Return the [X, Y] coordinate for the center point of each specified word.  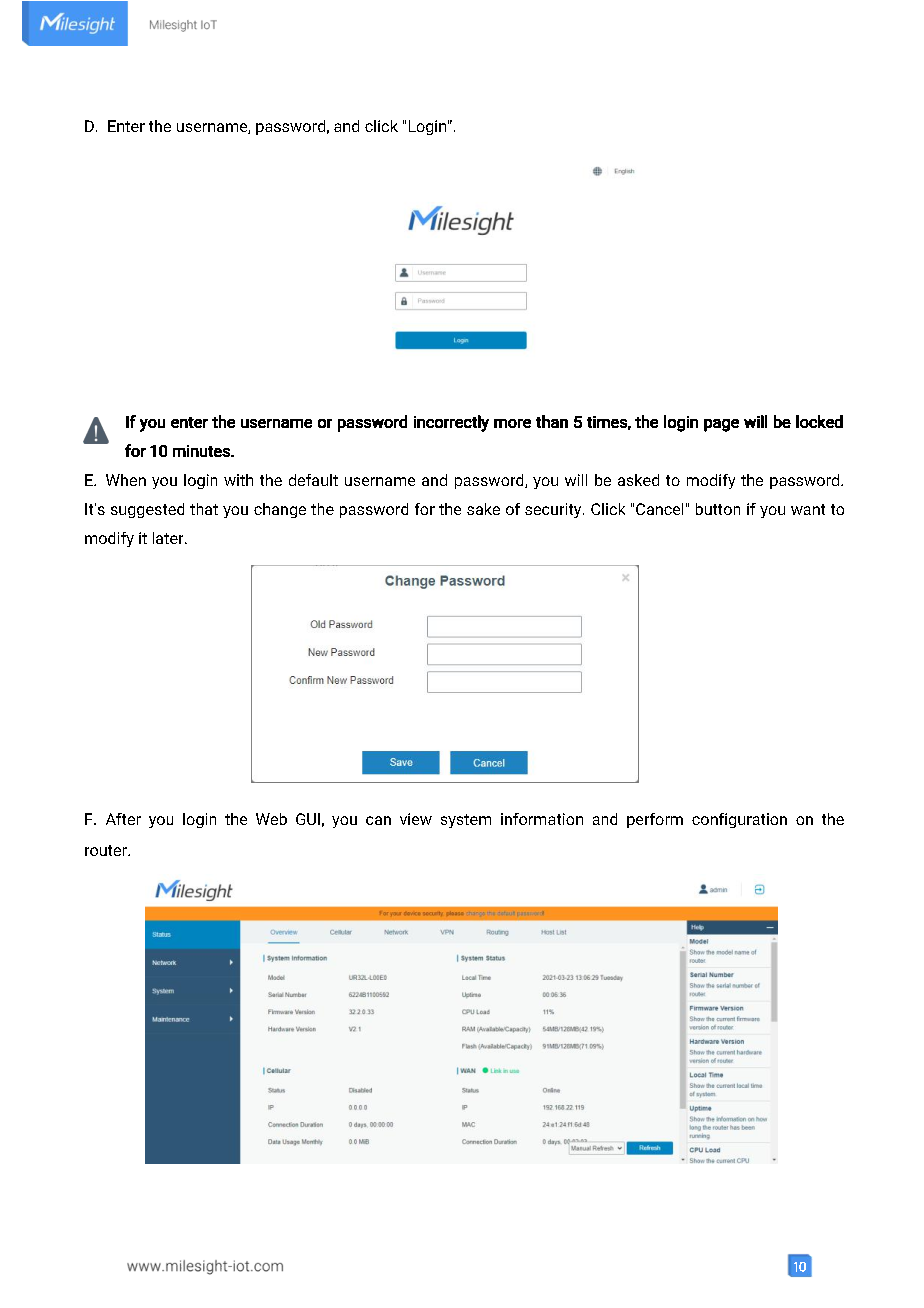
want [808, 509]
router [107, 850]
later [169, 538]
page [721, 425]
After [123, 819]
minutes [202, 451]
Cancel [659, 509]
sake [483, 509]
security [554, 510]
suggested [147, 510]
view [416, 819]
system [466, 821]
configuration [739, 820]
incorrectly [451, 423]
